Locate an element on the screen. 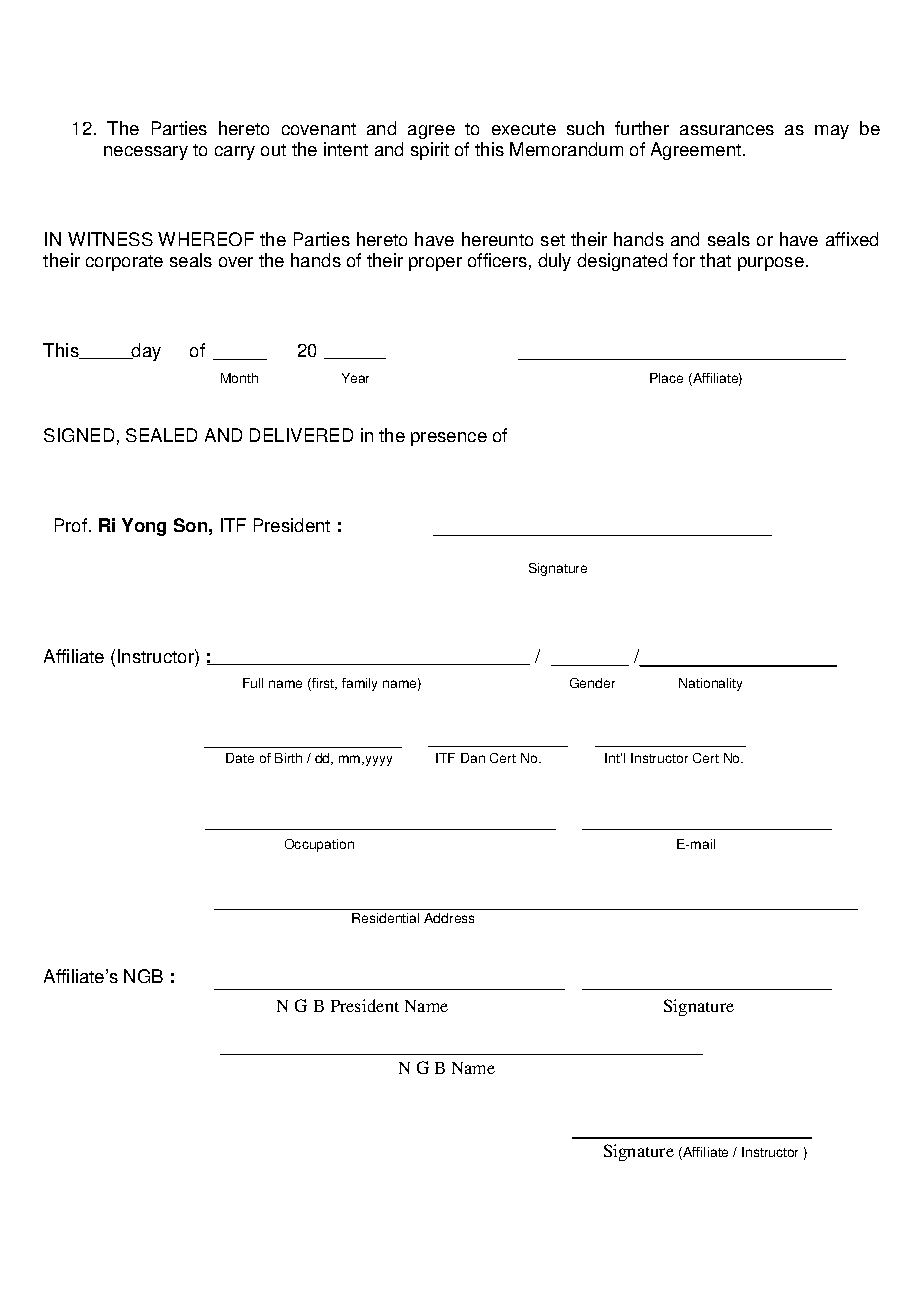  assurances is located at coordinates (727, 130).
